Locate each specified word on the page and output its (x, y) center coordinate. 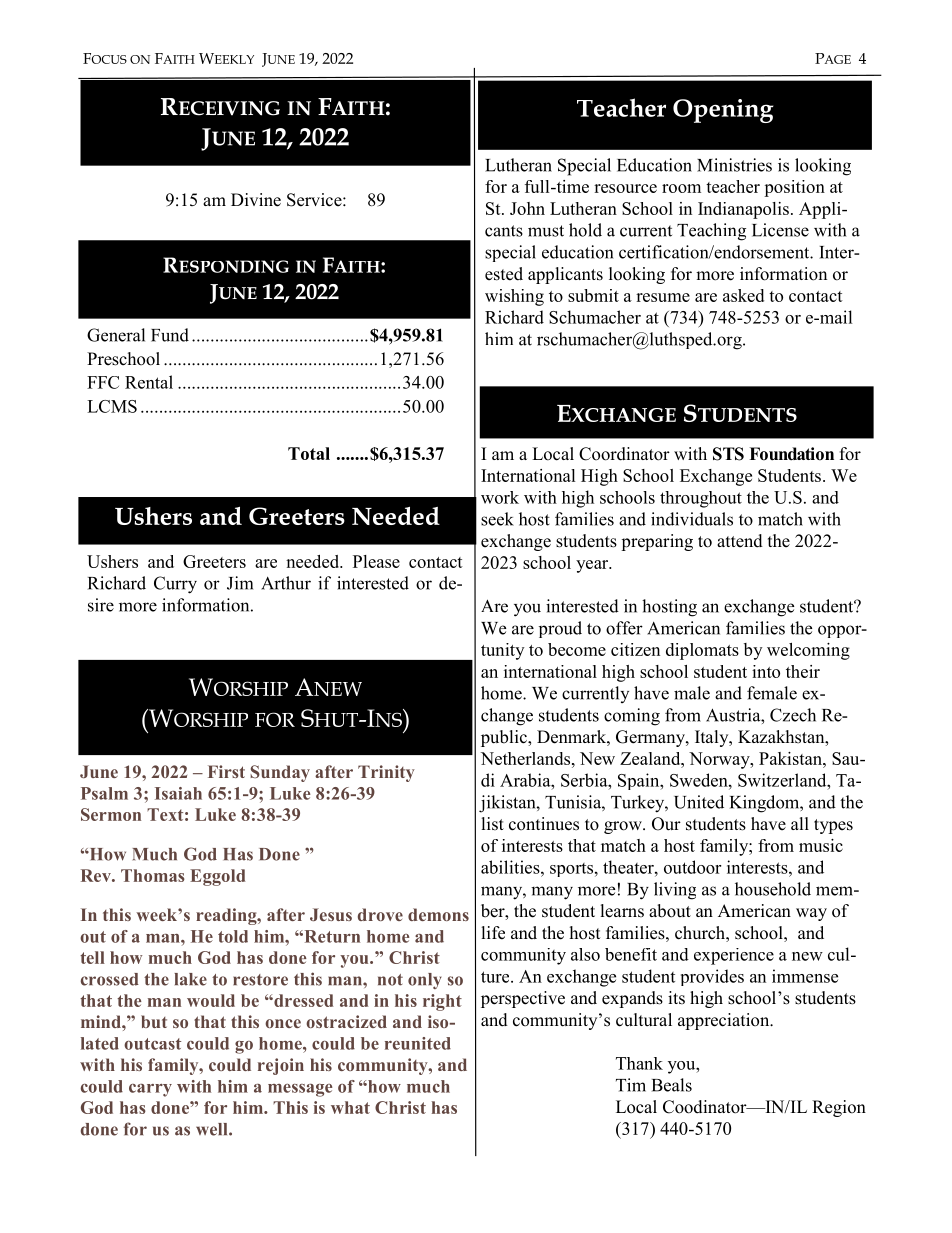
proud (560, 629)
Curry (175, 585)
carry (150, 1090)
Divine (256, 200)
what (350, 1107)
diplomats (702, 651)
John (527, 208)
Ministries (734, 165)
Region (839, 1108)
